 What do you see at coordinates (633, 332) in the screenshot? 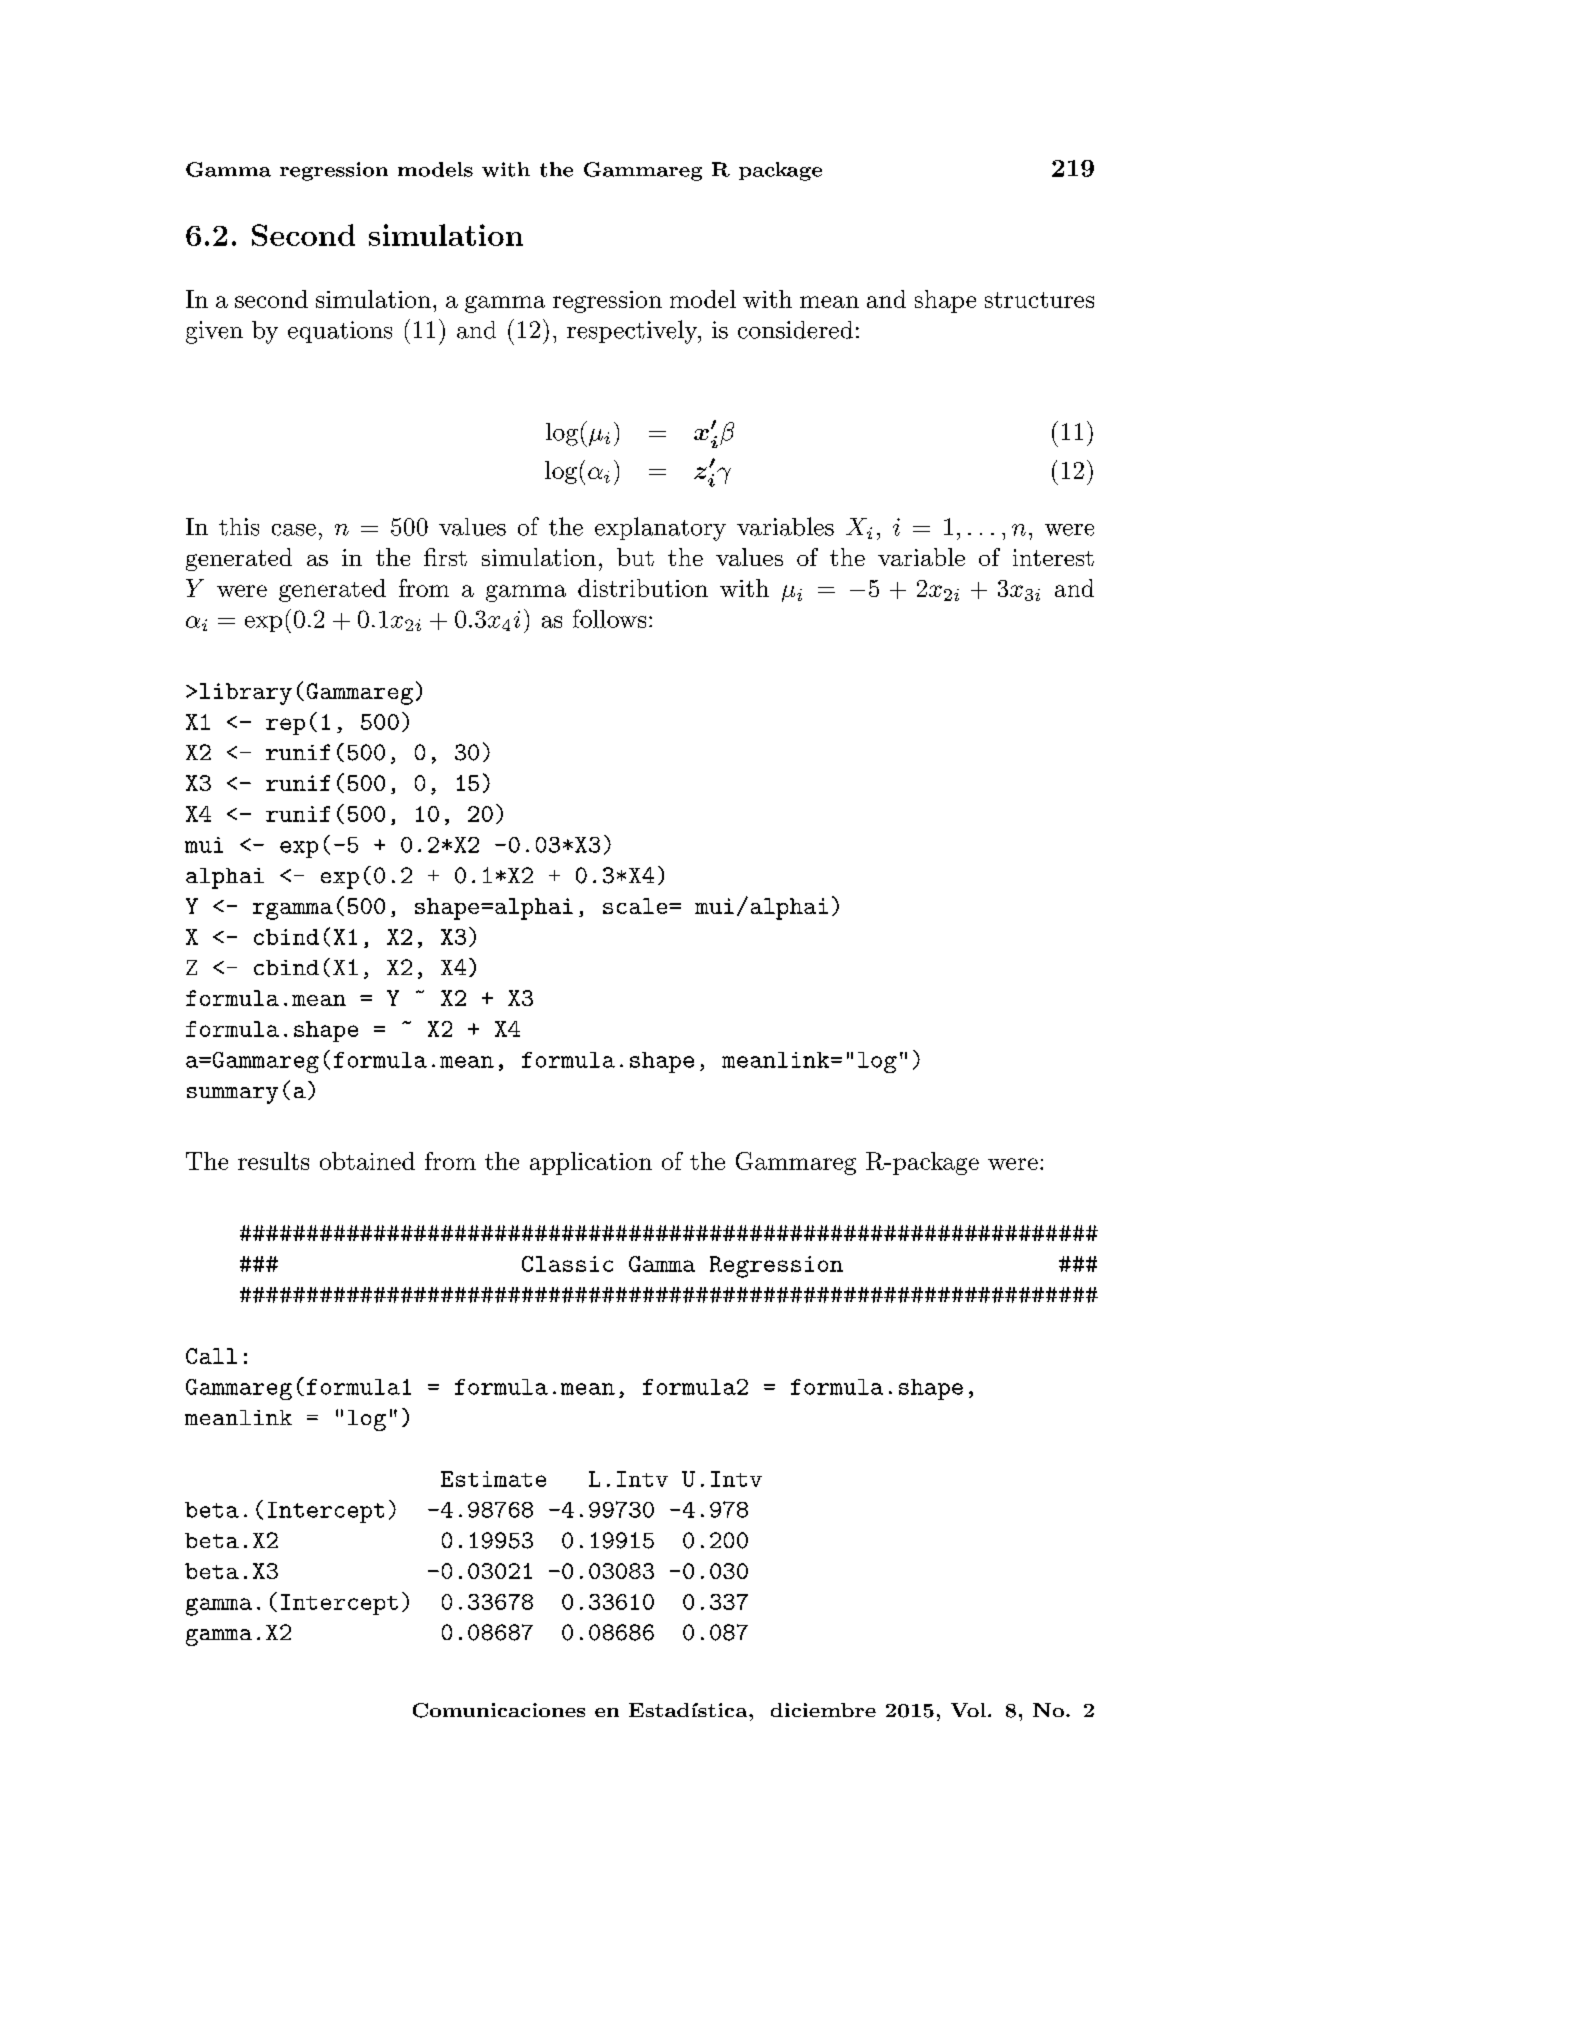
I see `respectively` at bounding box center [633, 332].
